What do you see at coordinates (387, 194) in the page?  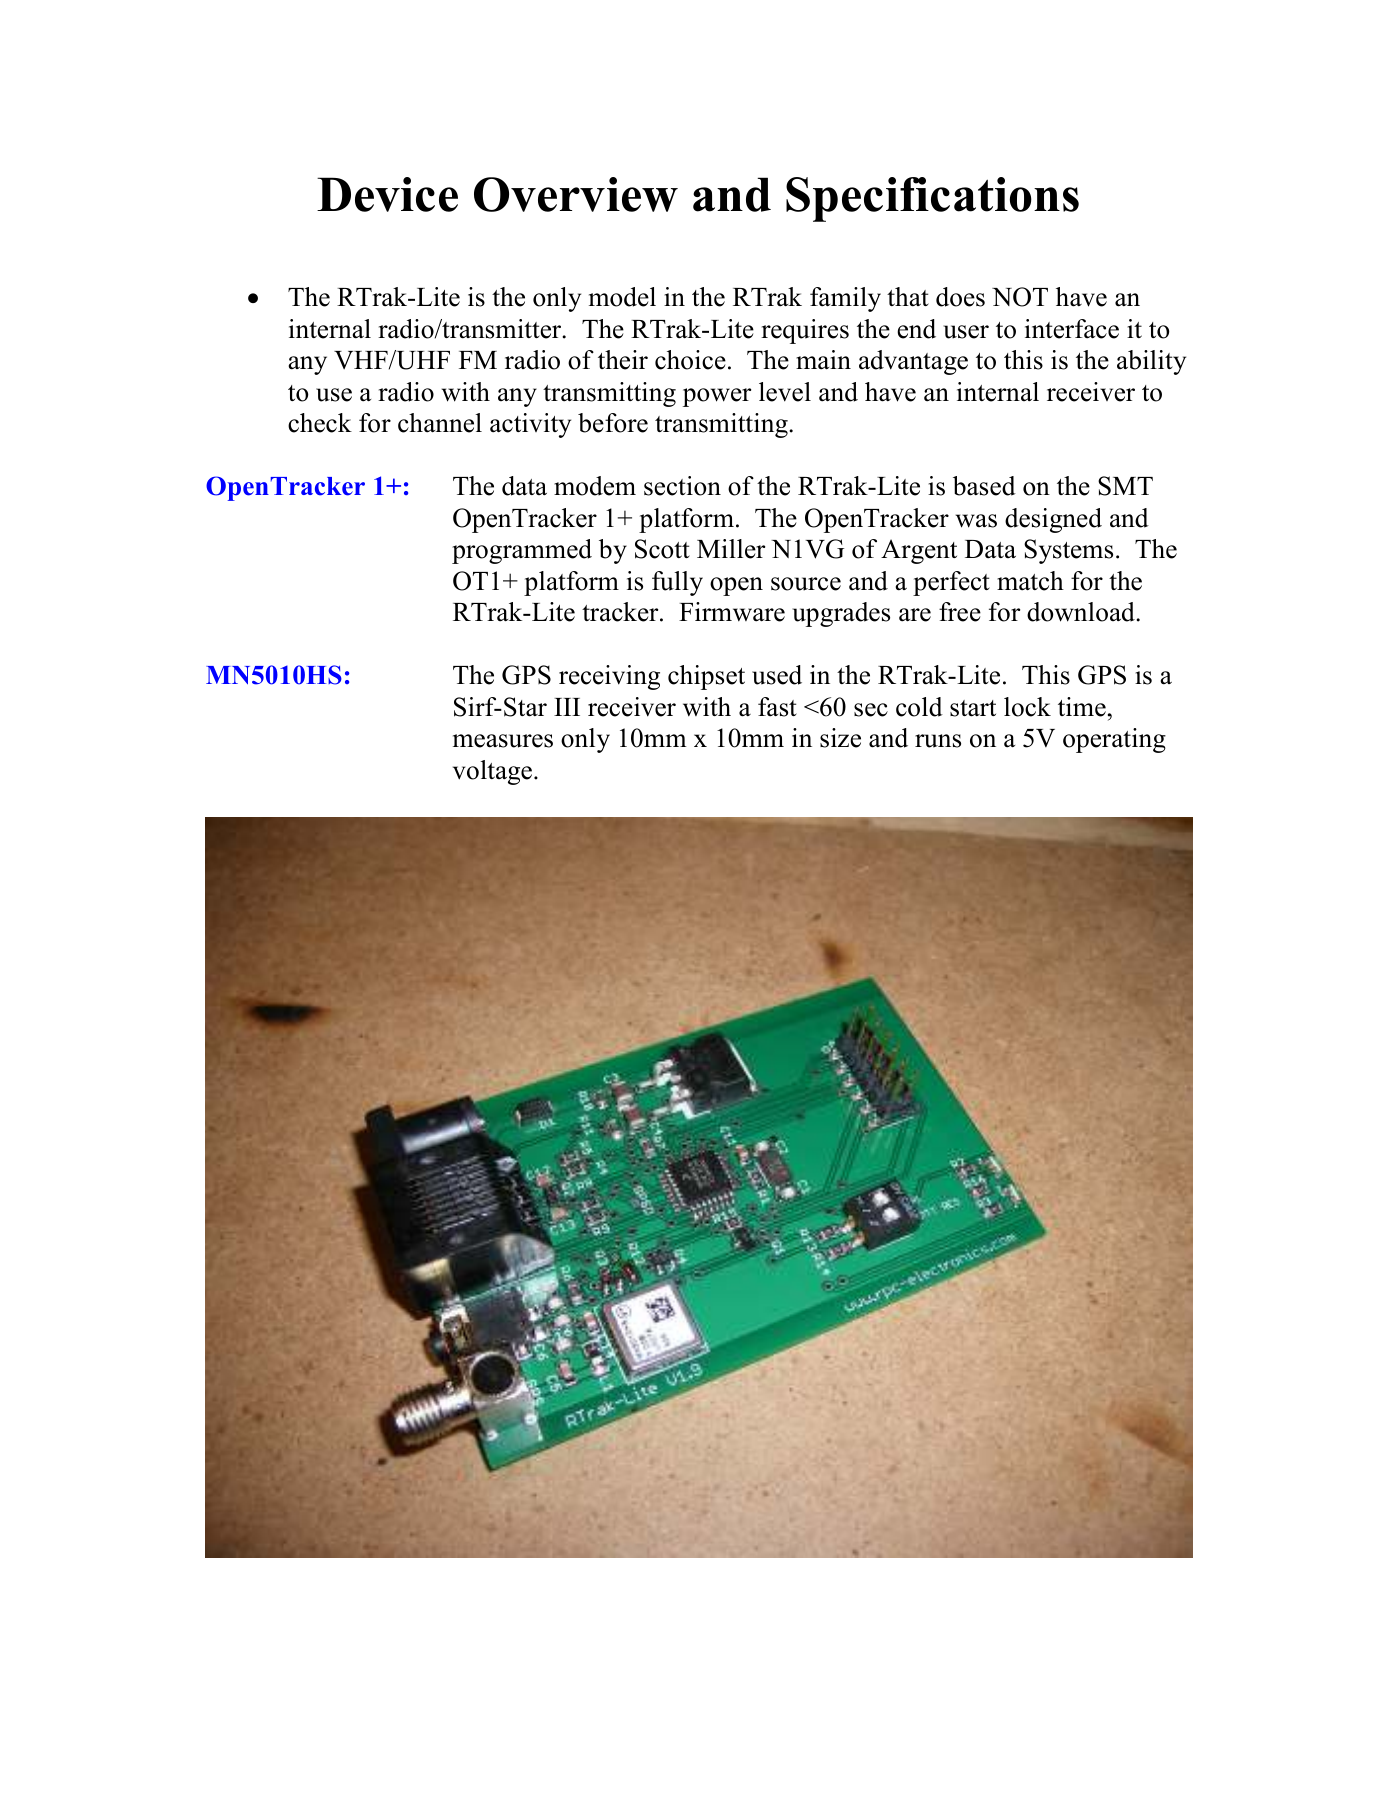 I see `Device` at bounding box center [387, 194].
